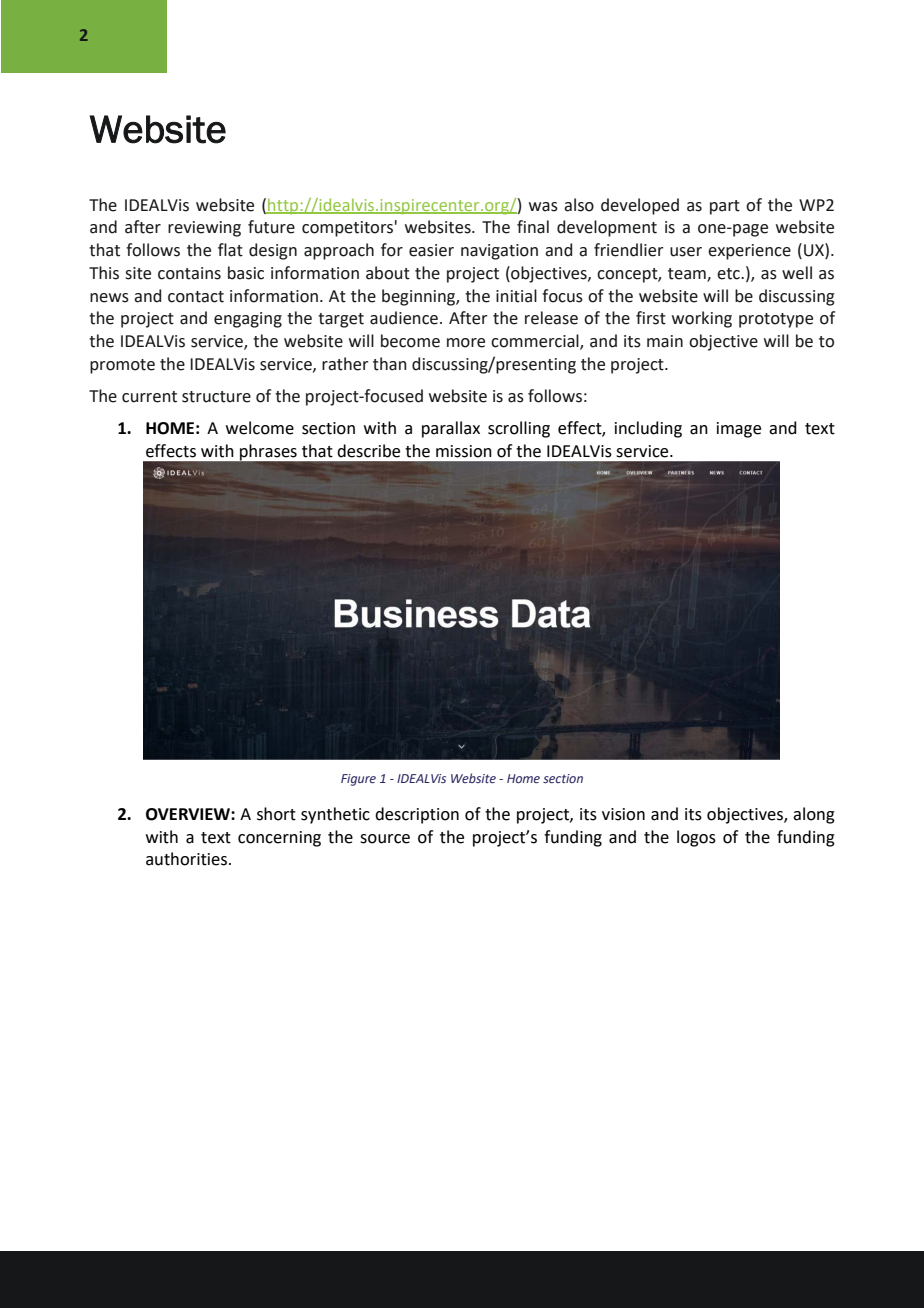 Image resolution: width=924 pixels, height=1308 pixels. I want to click on mission, so click(464, 451).
